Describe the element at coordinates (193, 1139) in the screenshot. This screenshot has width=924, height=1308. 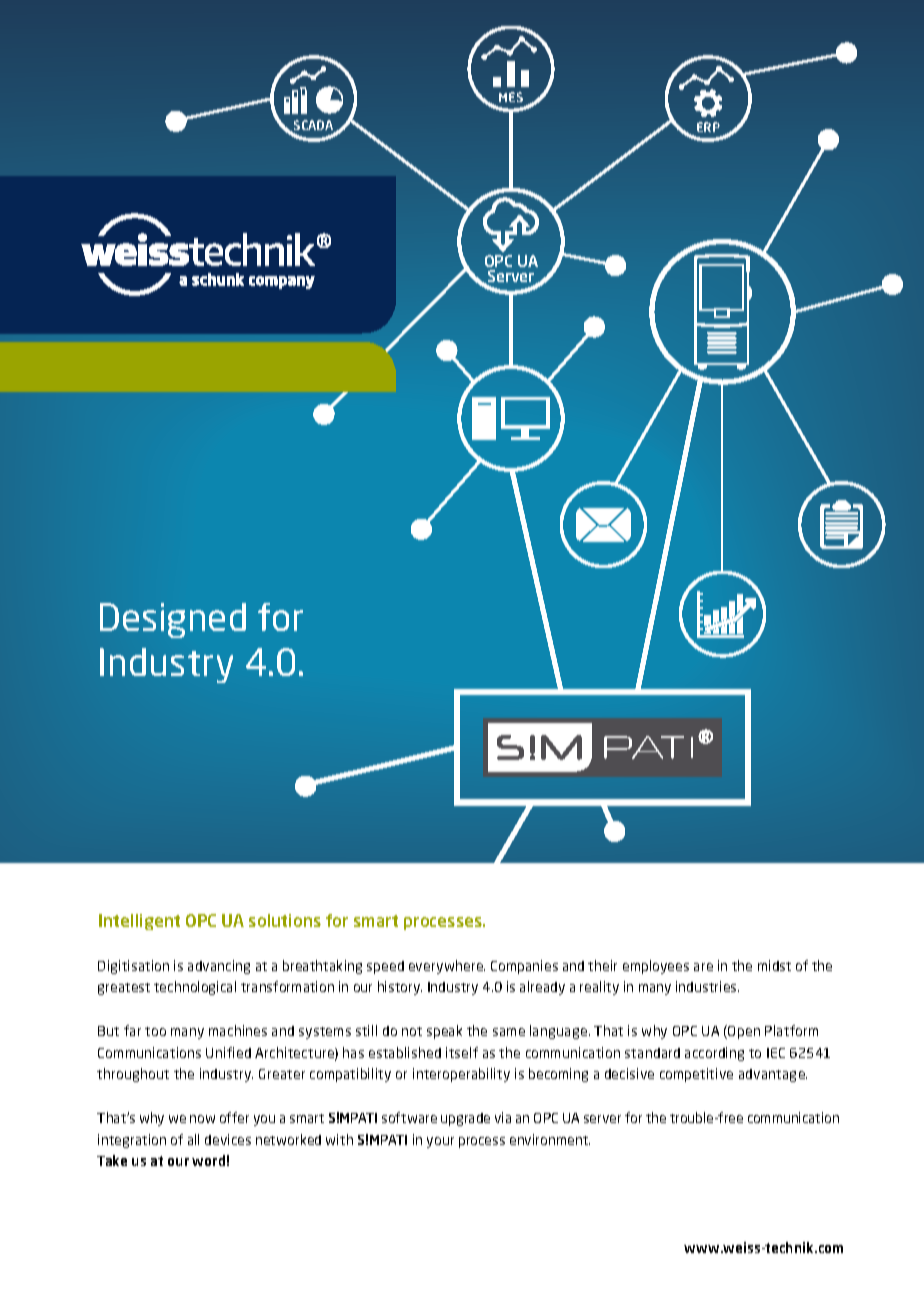
I see `all` at that location.
